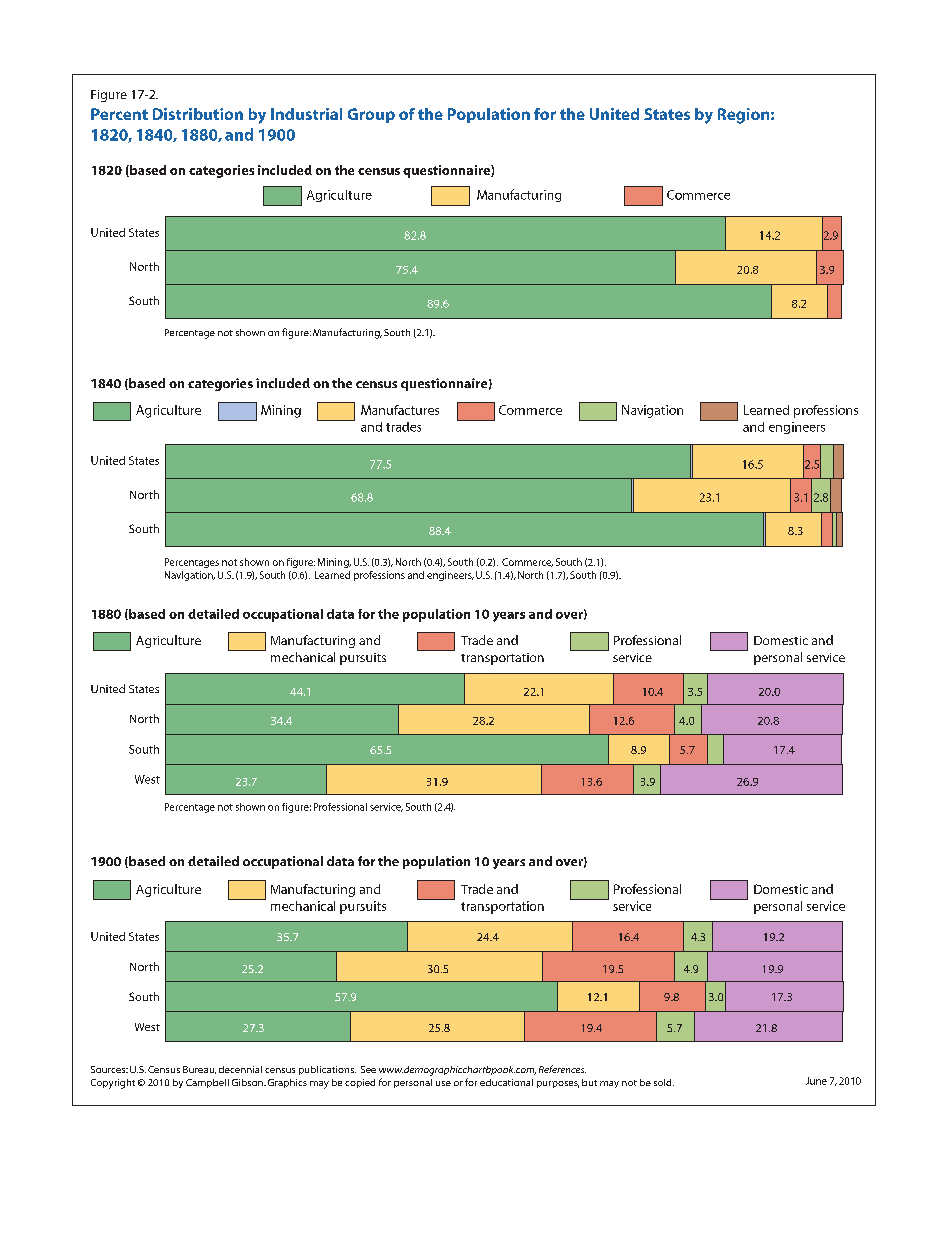 This screenshot has height=1233, width=952. I want to click on Industrial, so click(306, 114).
